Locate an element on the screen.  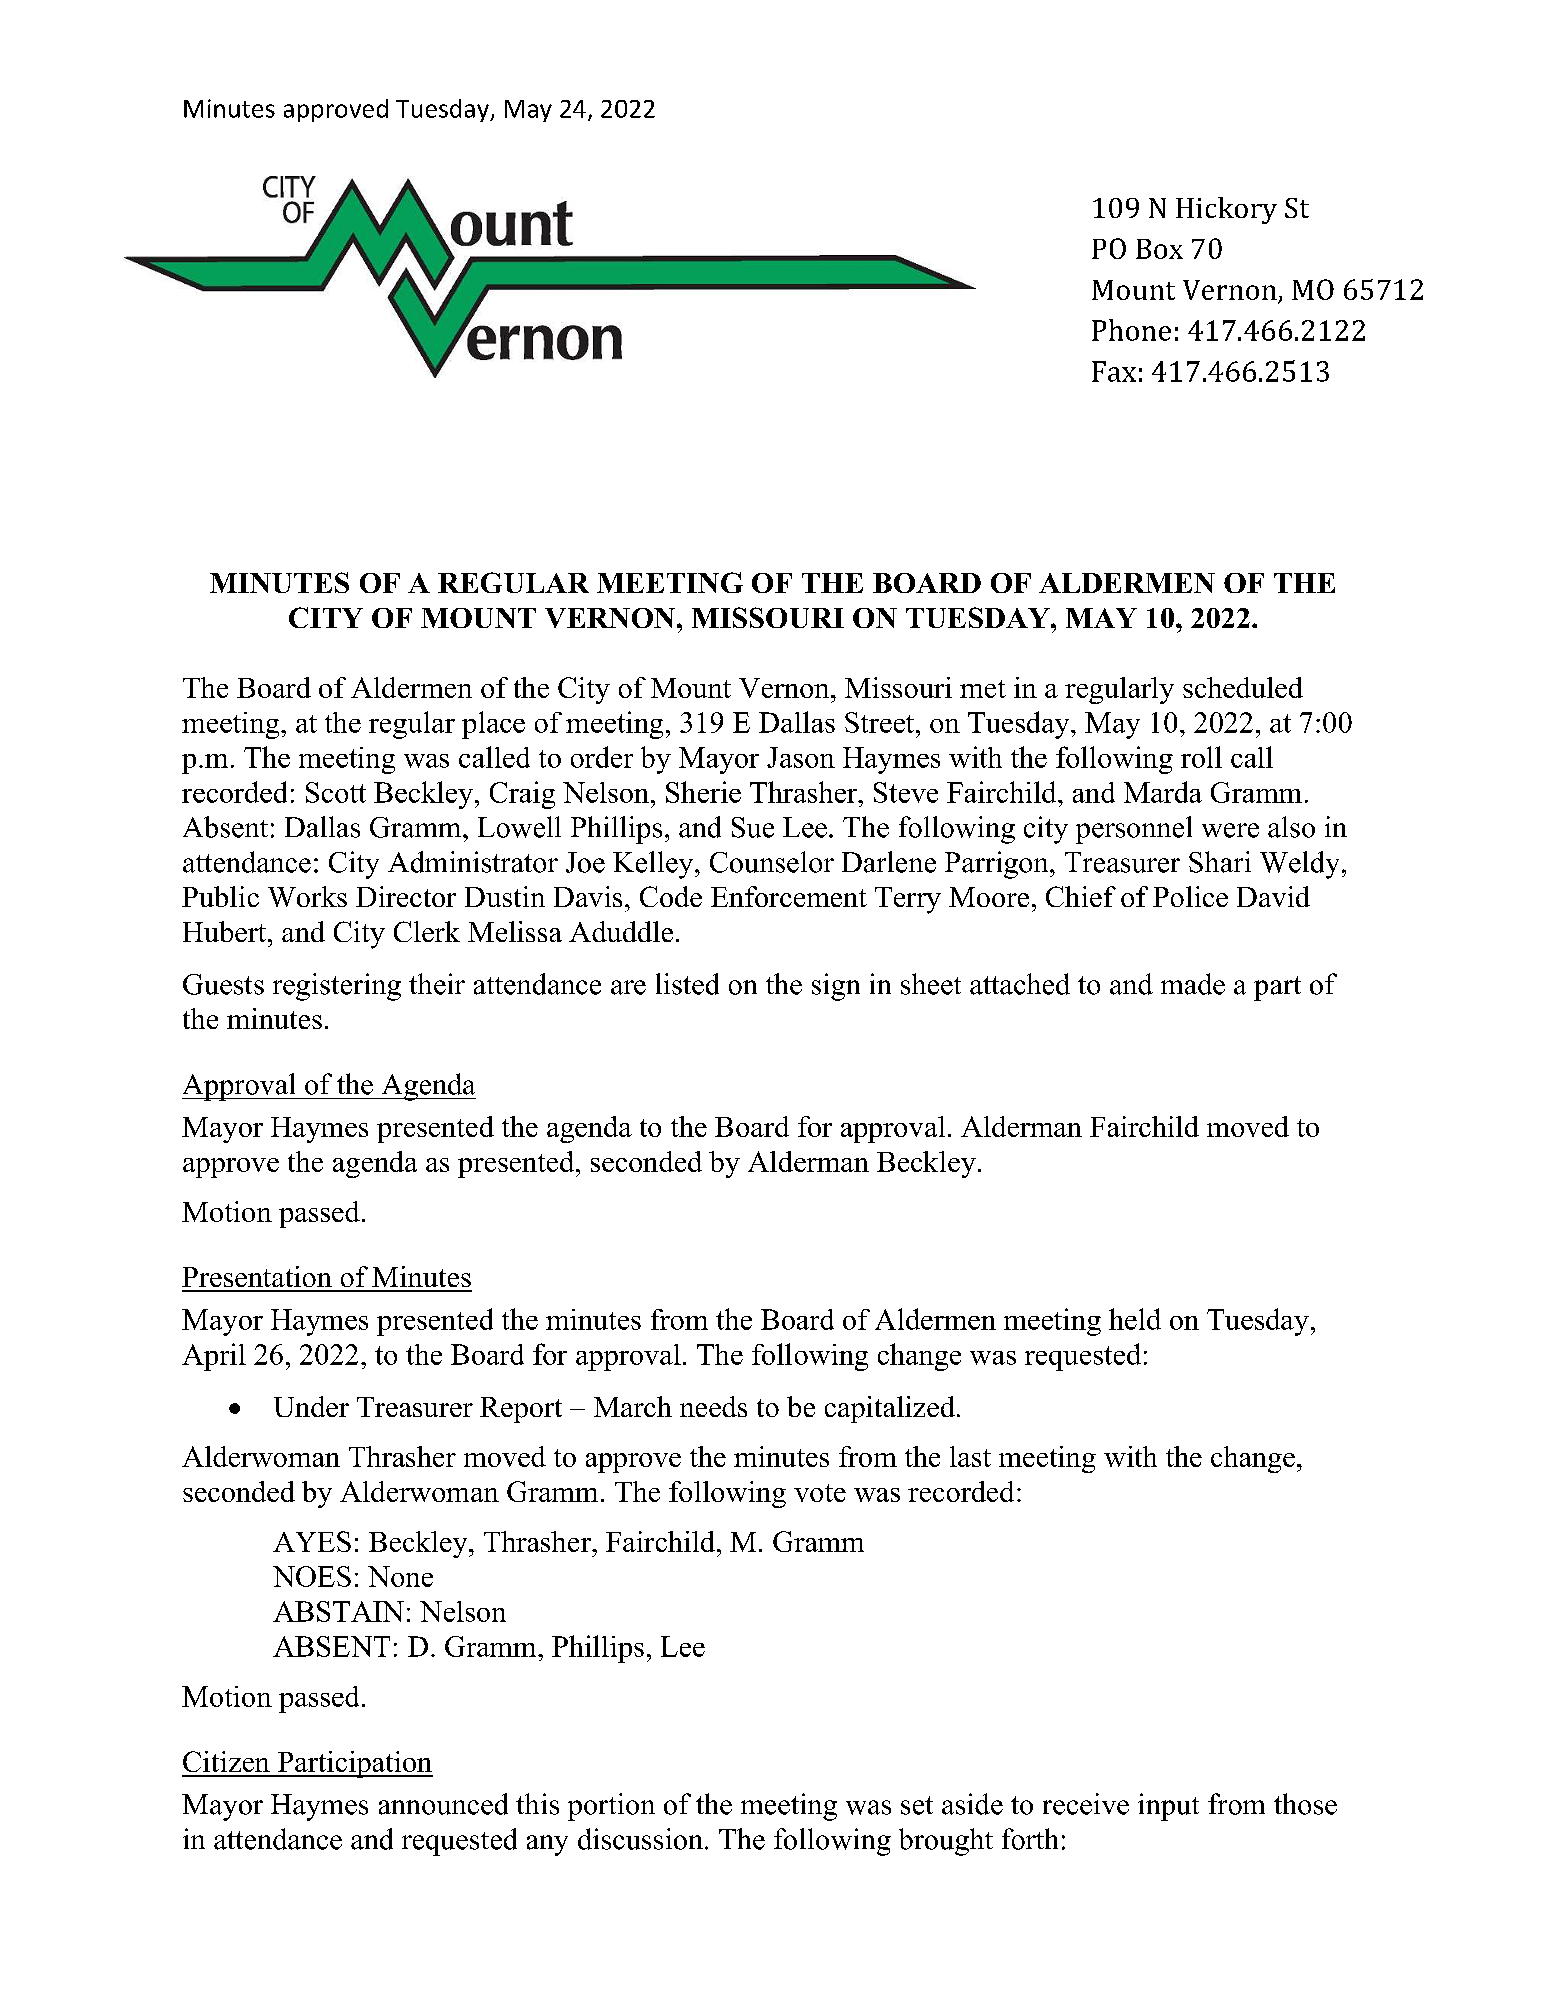
announced is located at coordinates (443, 1804).
